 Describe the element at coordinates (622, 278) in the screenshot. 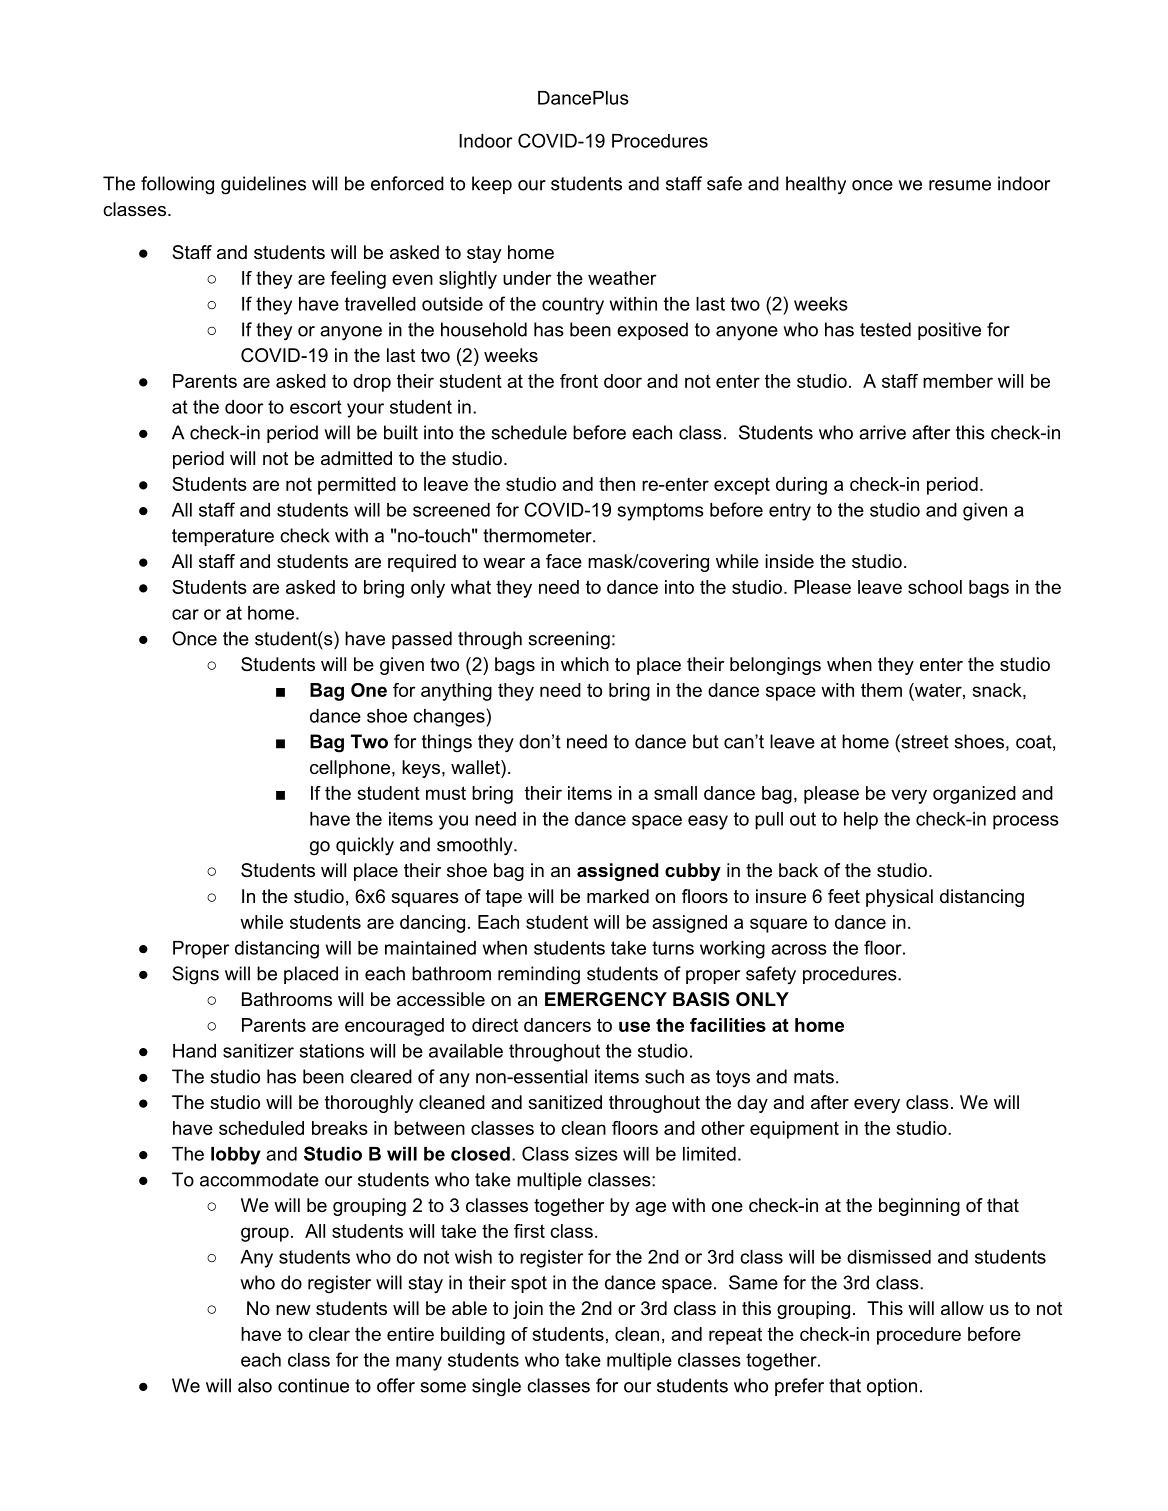

I see `weather` at that location.
